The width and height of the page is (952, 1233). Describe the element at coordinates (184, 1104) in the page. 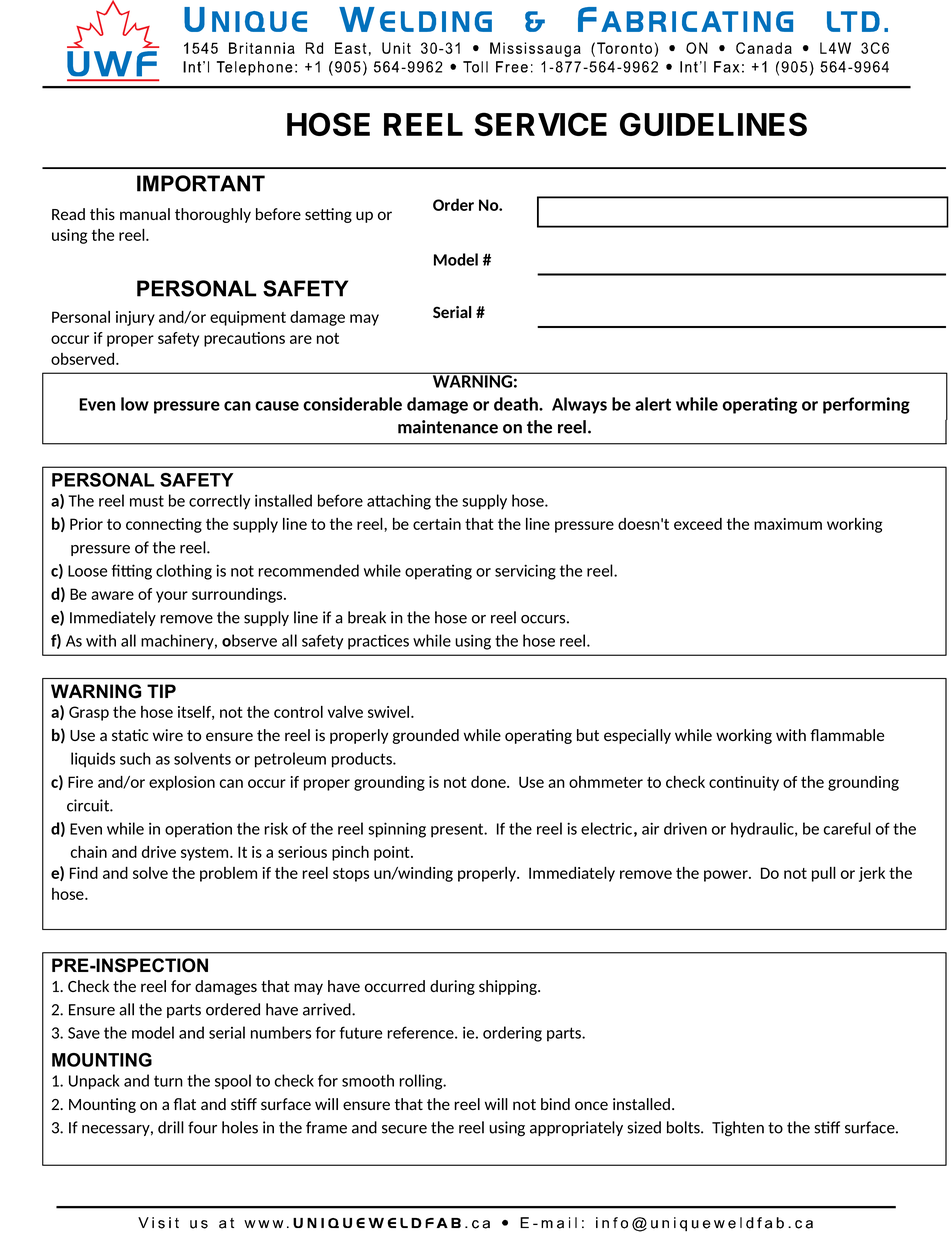

I see `fat` at that location.
